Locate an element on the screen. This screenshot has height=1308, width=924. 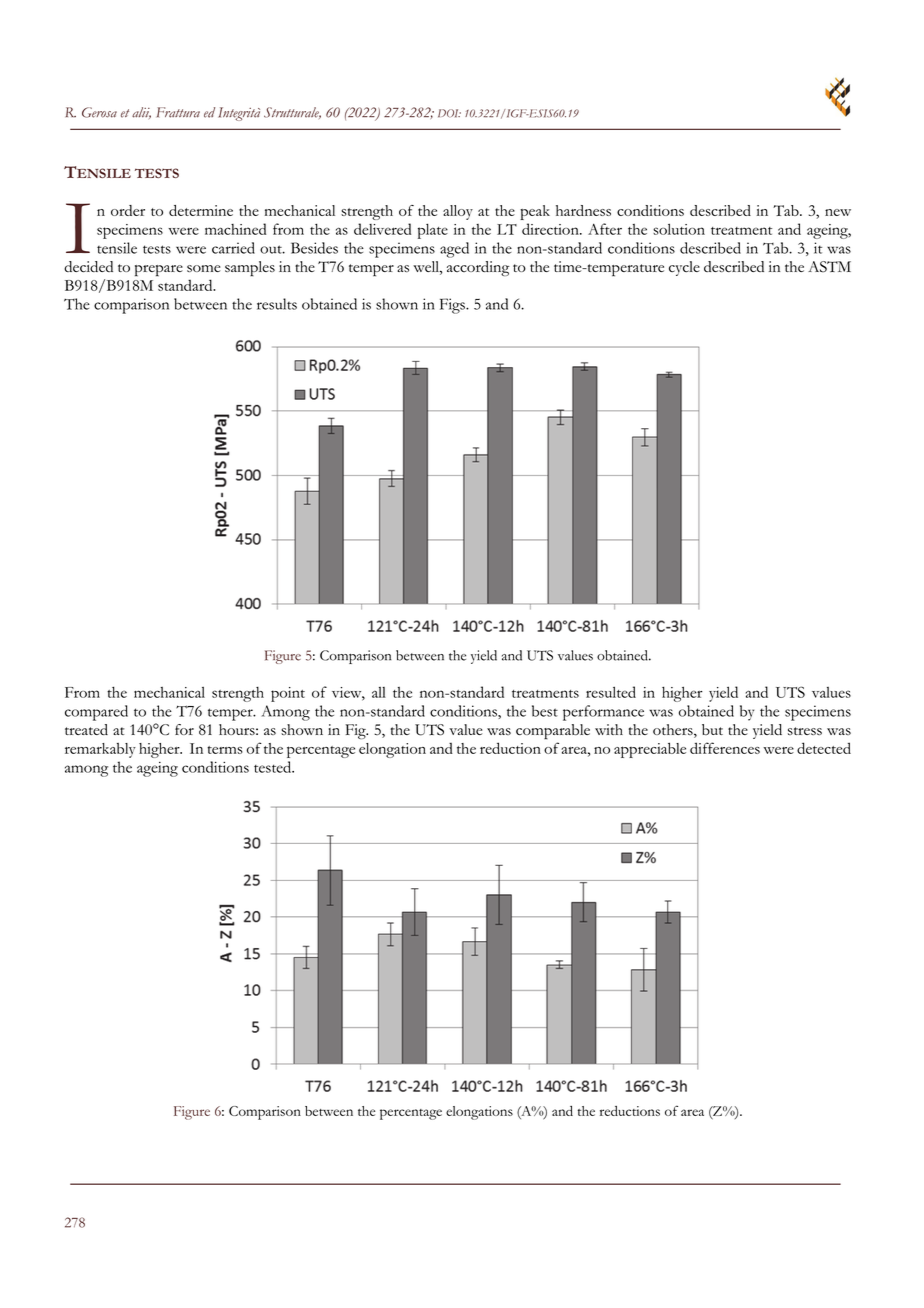
compared is located at coordinates (96, 713).
